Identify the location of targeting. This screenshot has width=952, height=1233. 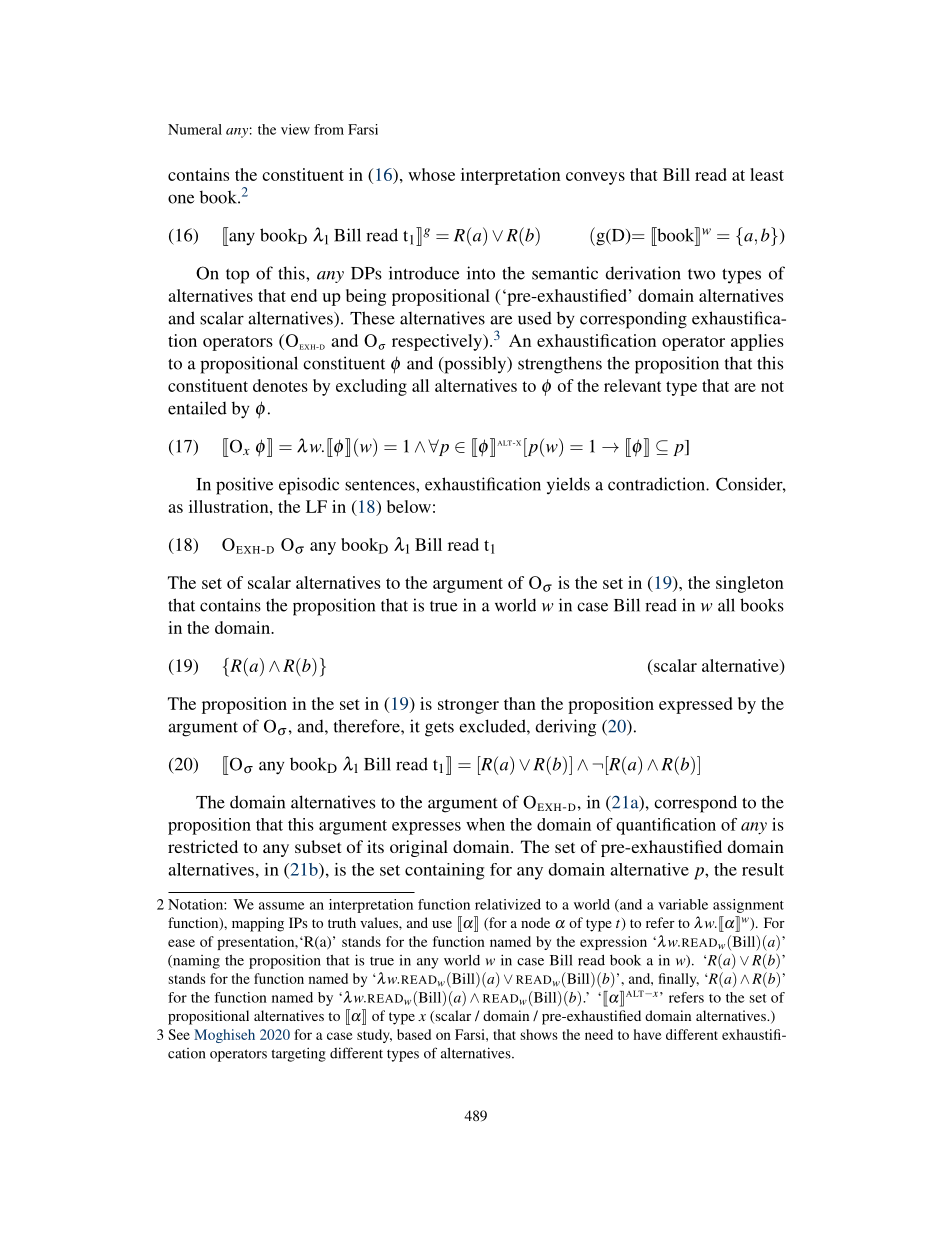
(298, 1054).
